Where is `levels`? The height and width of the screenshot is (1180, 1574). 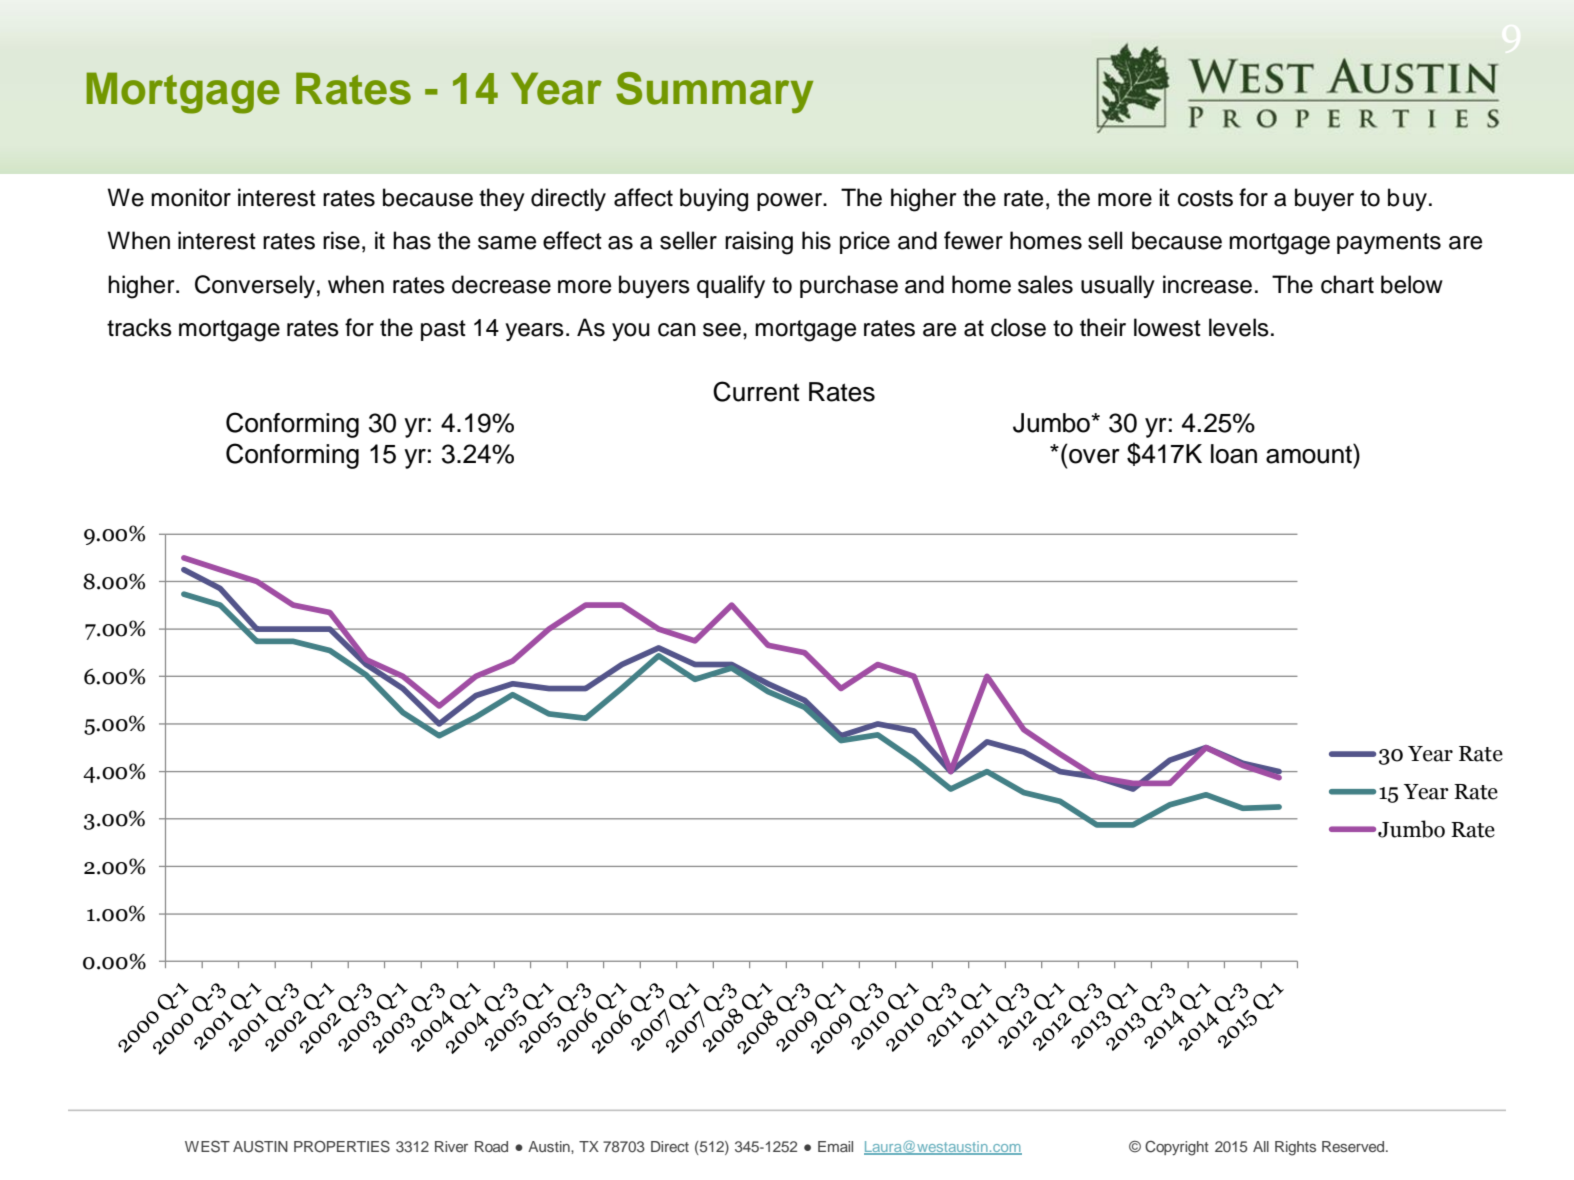 levels is located at coordinates (1239, 327).
